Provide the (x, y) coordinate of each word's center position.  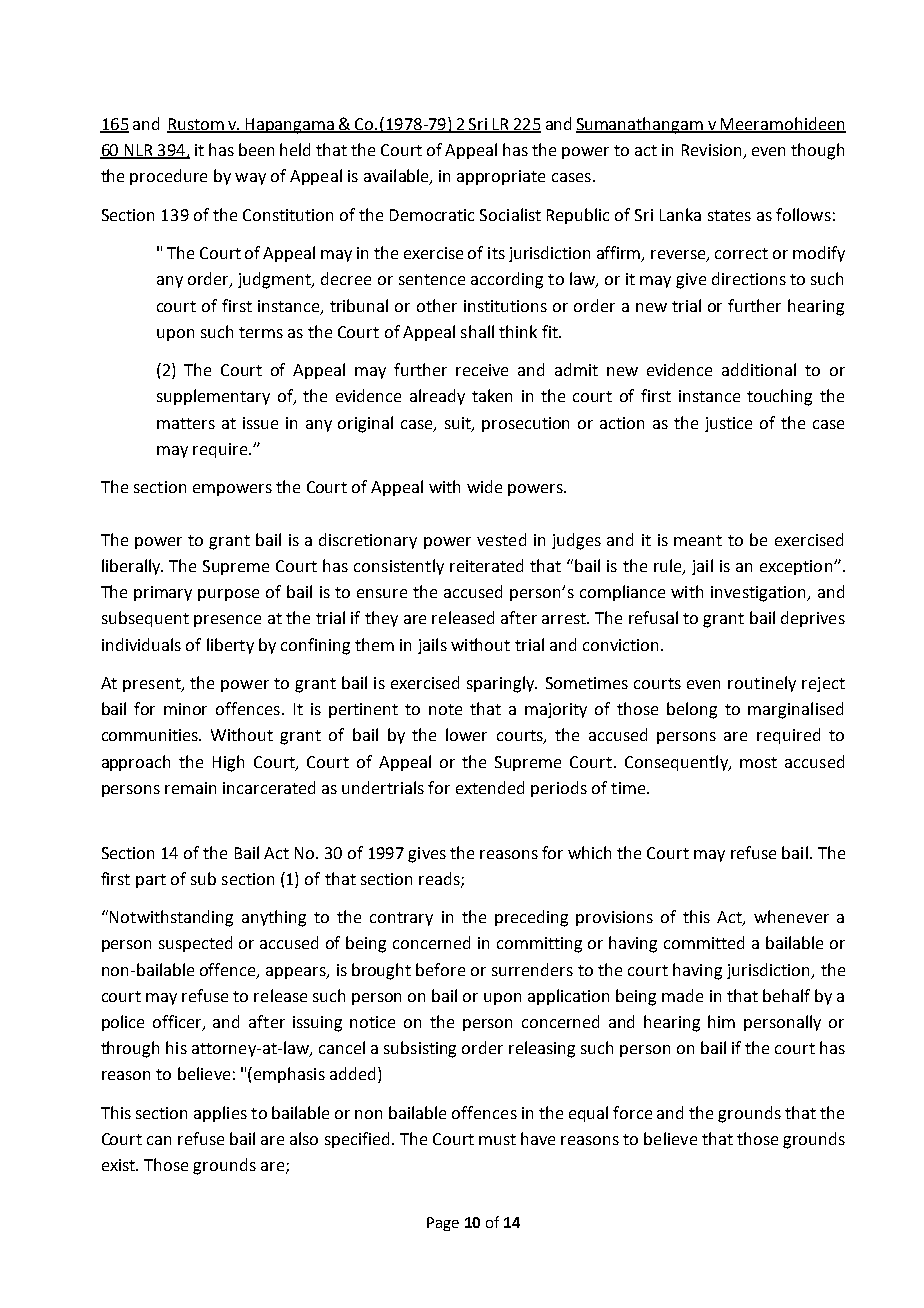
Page (443, 1224)
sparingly (502, 684)
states (729, 215)
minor (185, 709)
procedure (168, 177)
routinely (762, 684)
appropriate (501, 177)
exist (120, 1165)
